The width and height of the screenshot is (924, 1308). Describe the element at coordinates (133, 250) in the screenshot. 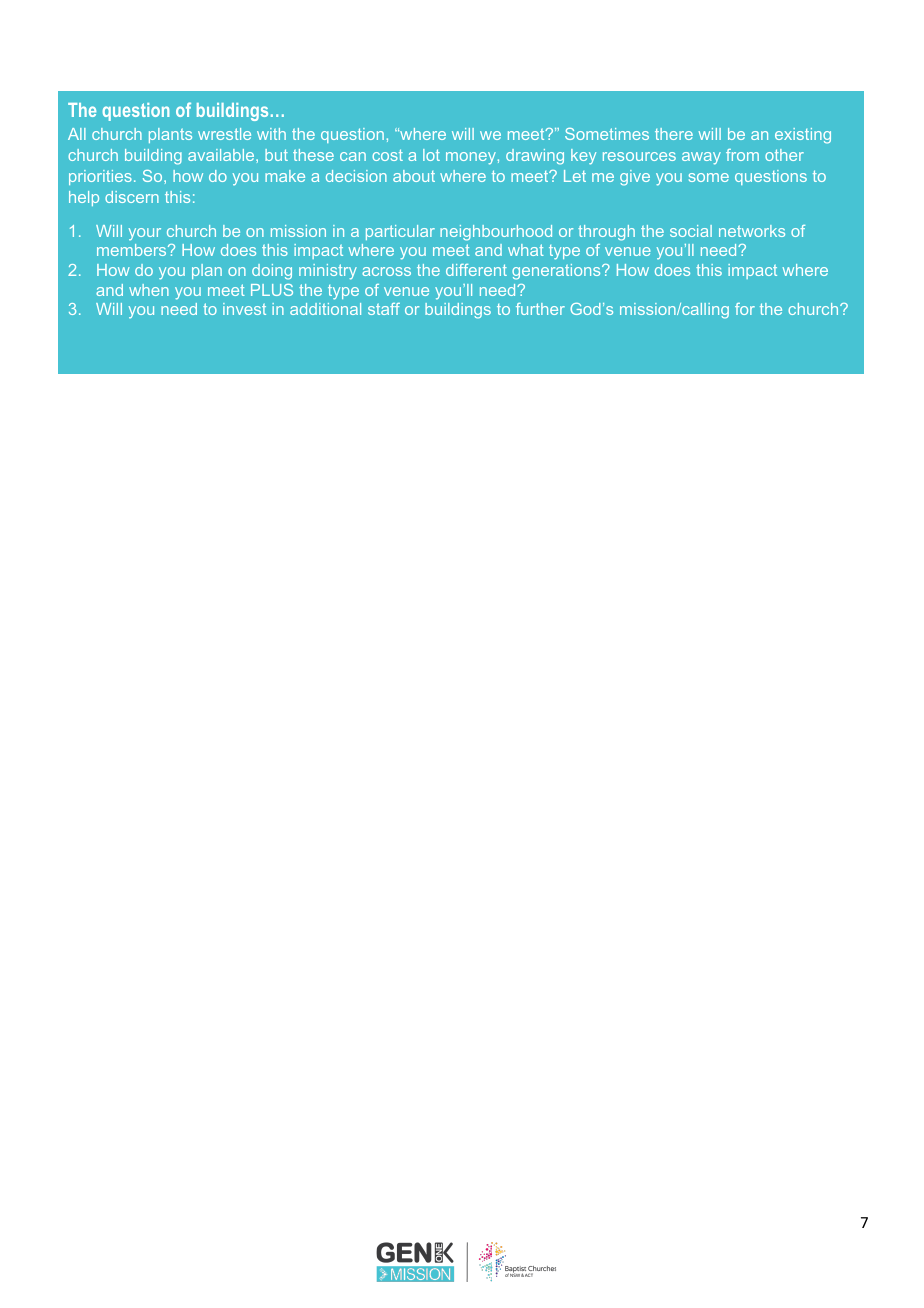

I see `members` at that location.
